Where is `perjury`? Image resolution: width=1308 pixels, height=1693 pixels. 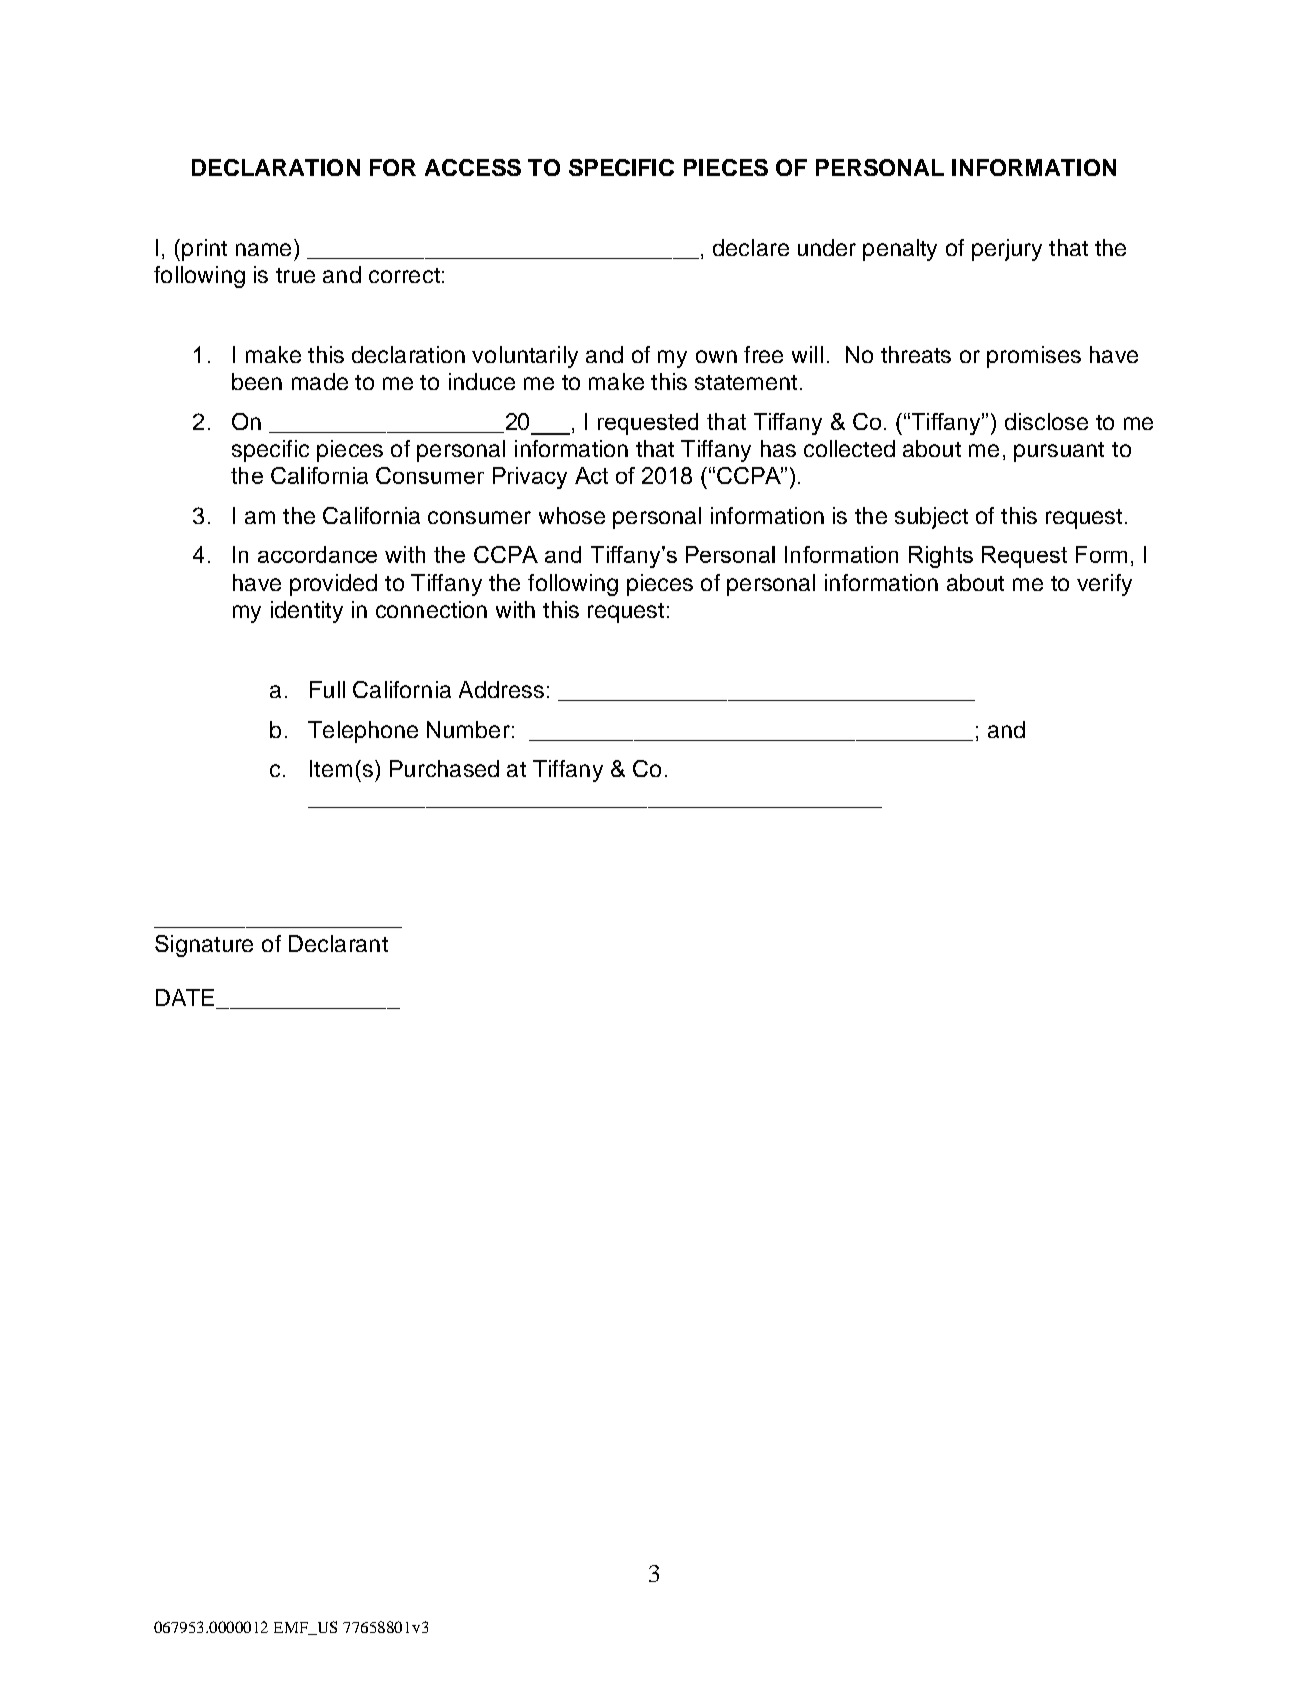 perjury is located at coordinates (1007, 250).
